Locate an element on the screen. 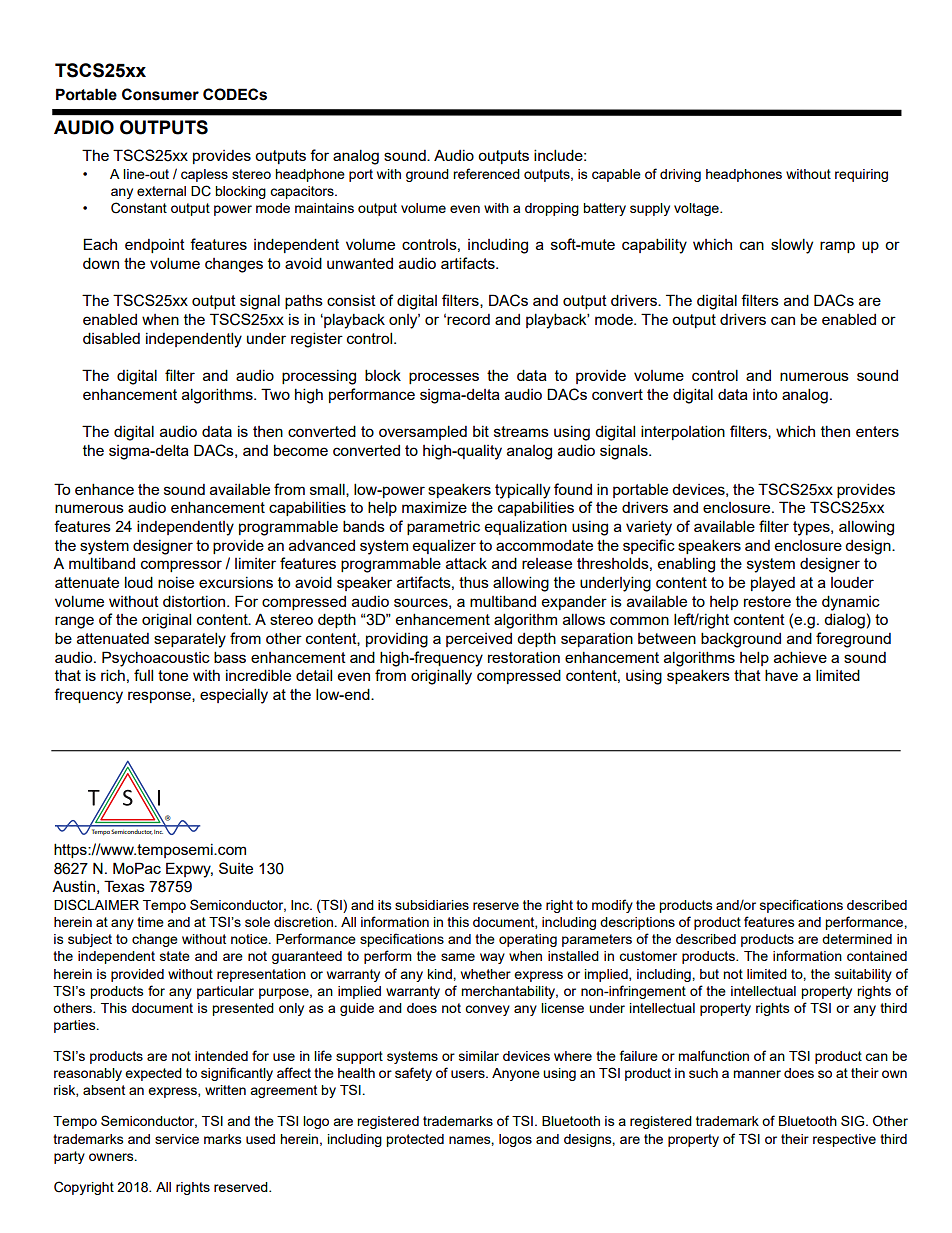 This screenshot has width=952, height=1233. restore is located at coordinates (767, 601).
